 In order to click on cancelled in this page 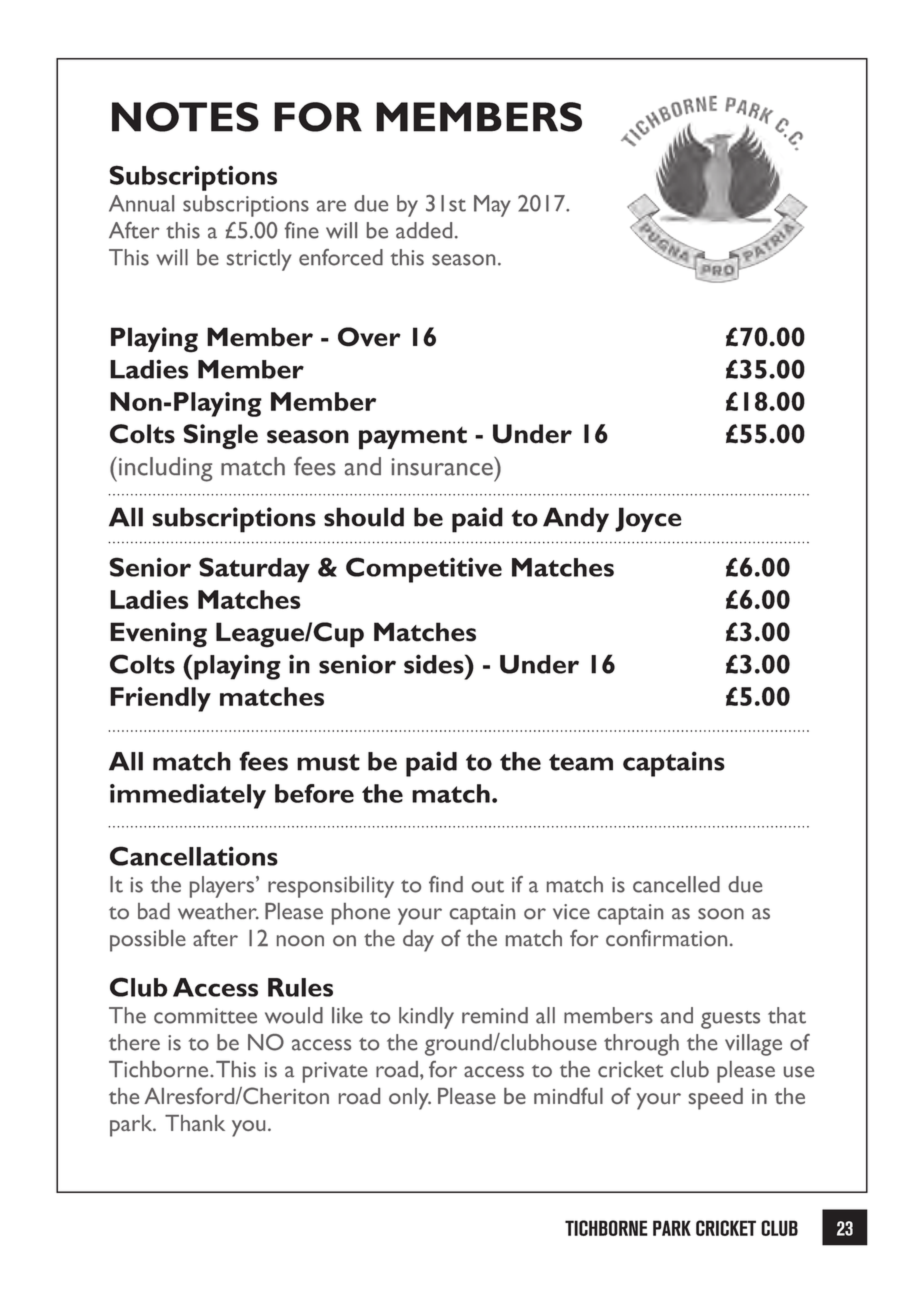, I will do `click(676, 884)`.
